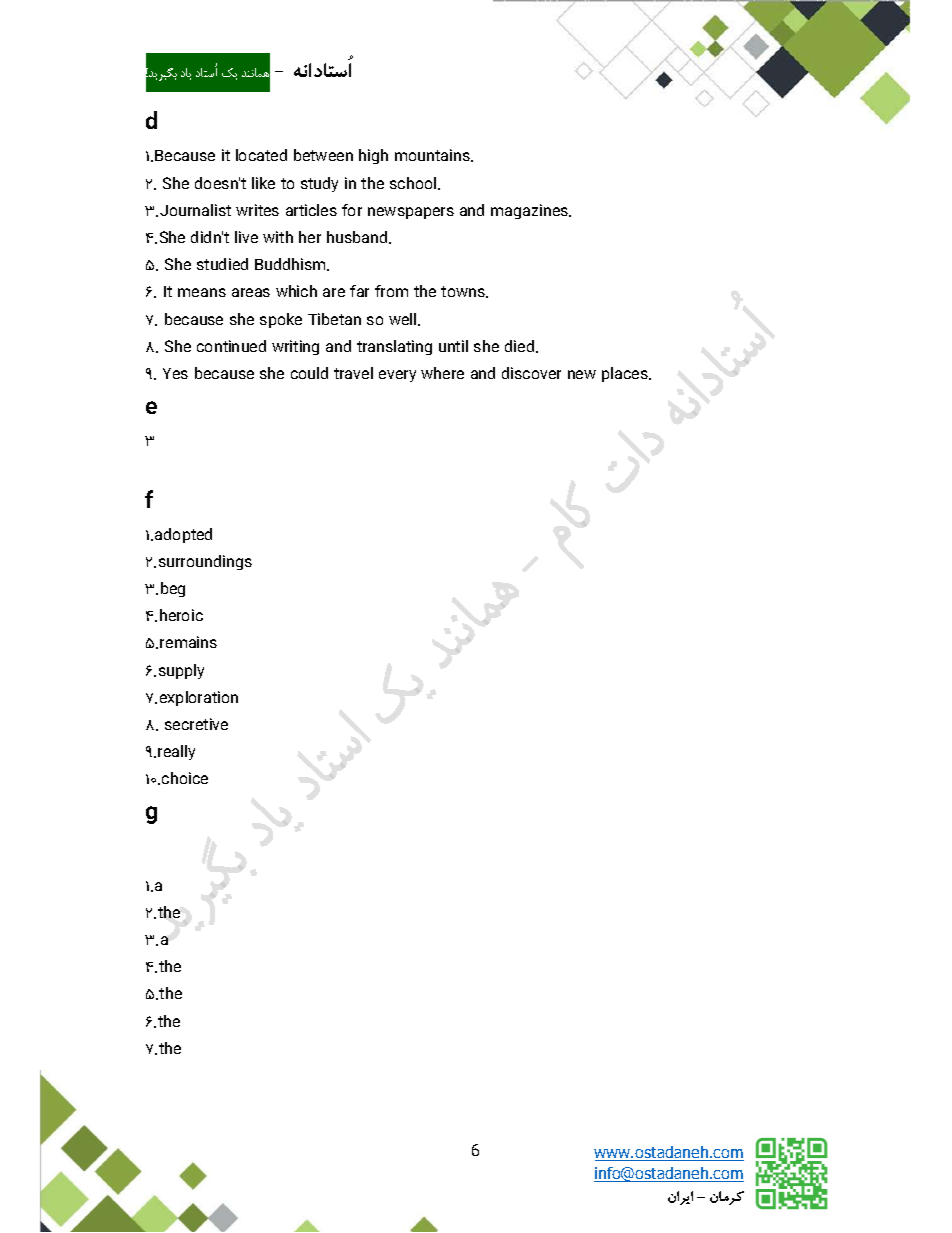  I want to click on Yes, so click(175, 373).
